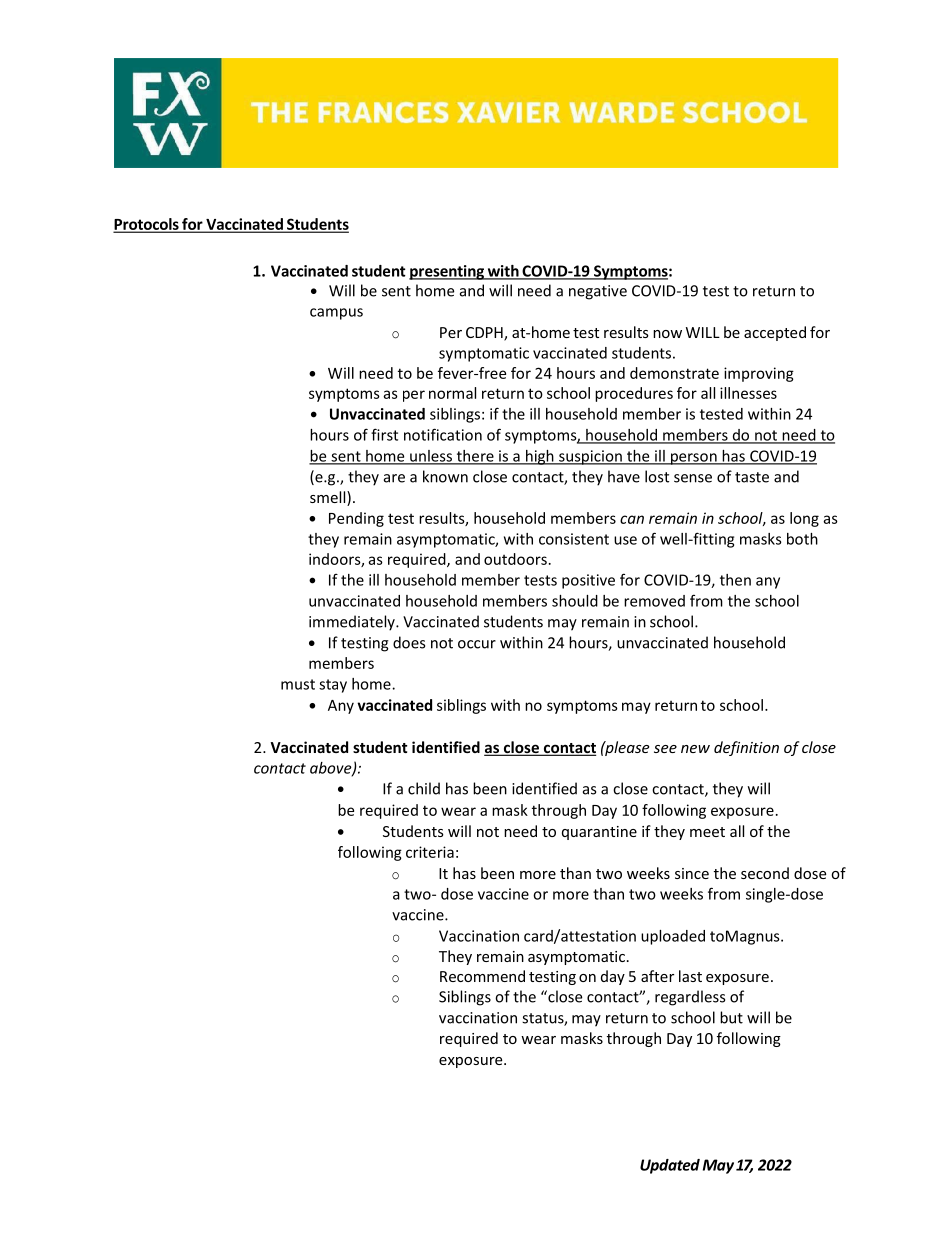 The image size is (952, 1233). I want to click on consistent, so click(574, 539).
